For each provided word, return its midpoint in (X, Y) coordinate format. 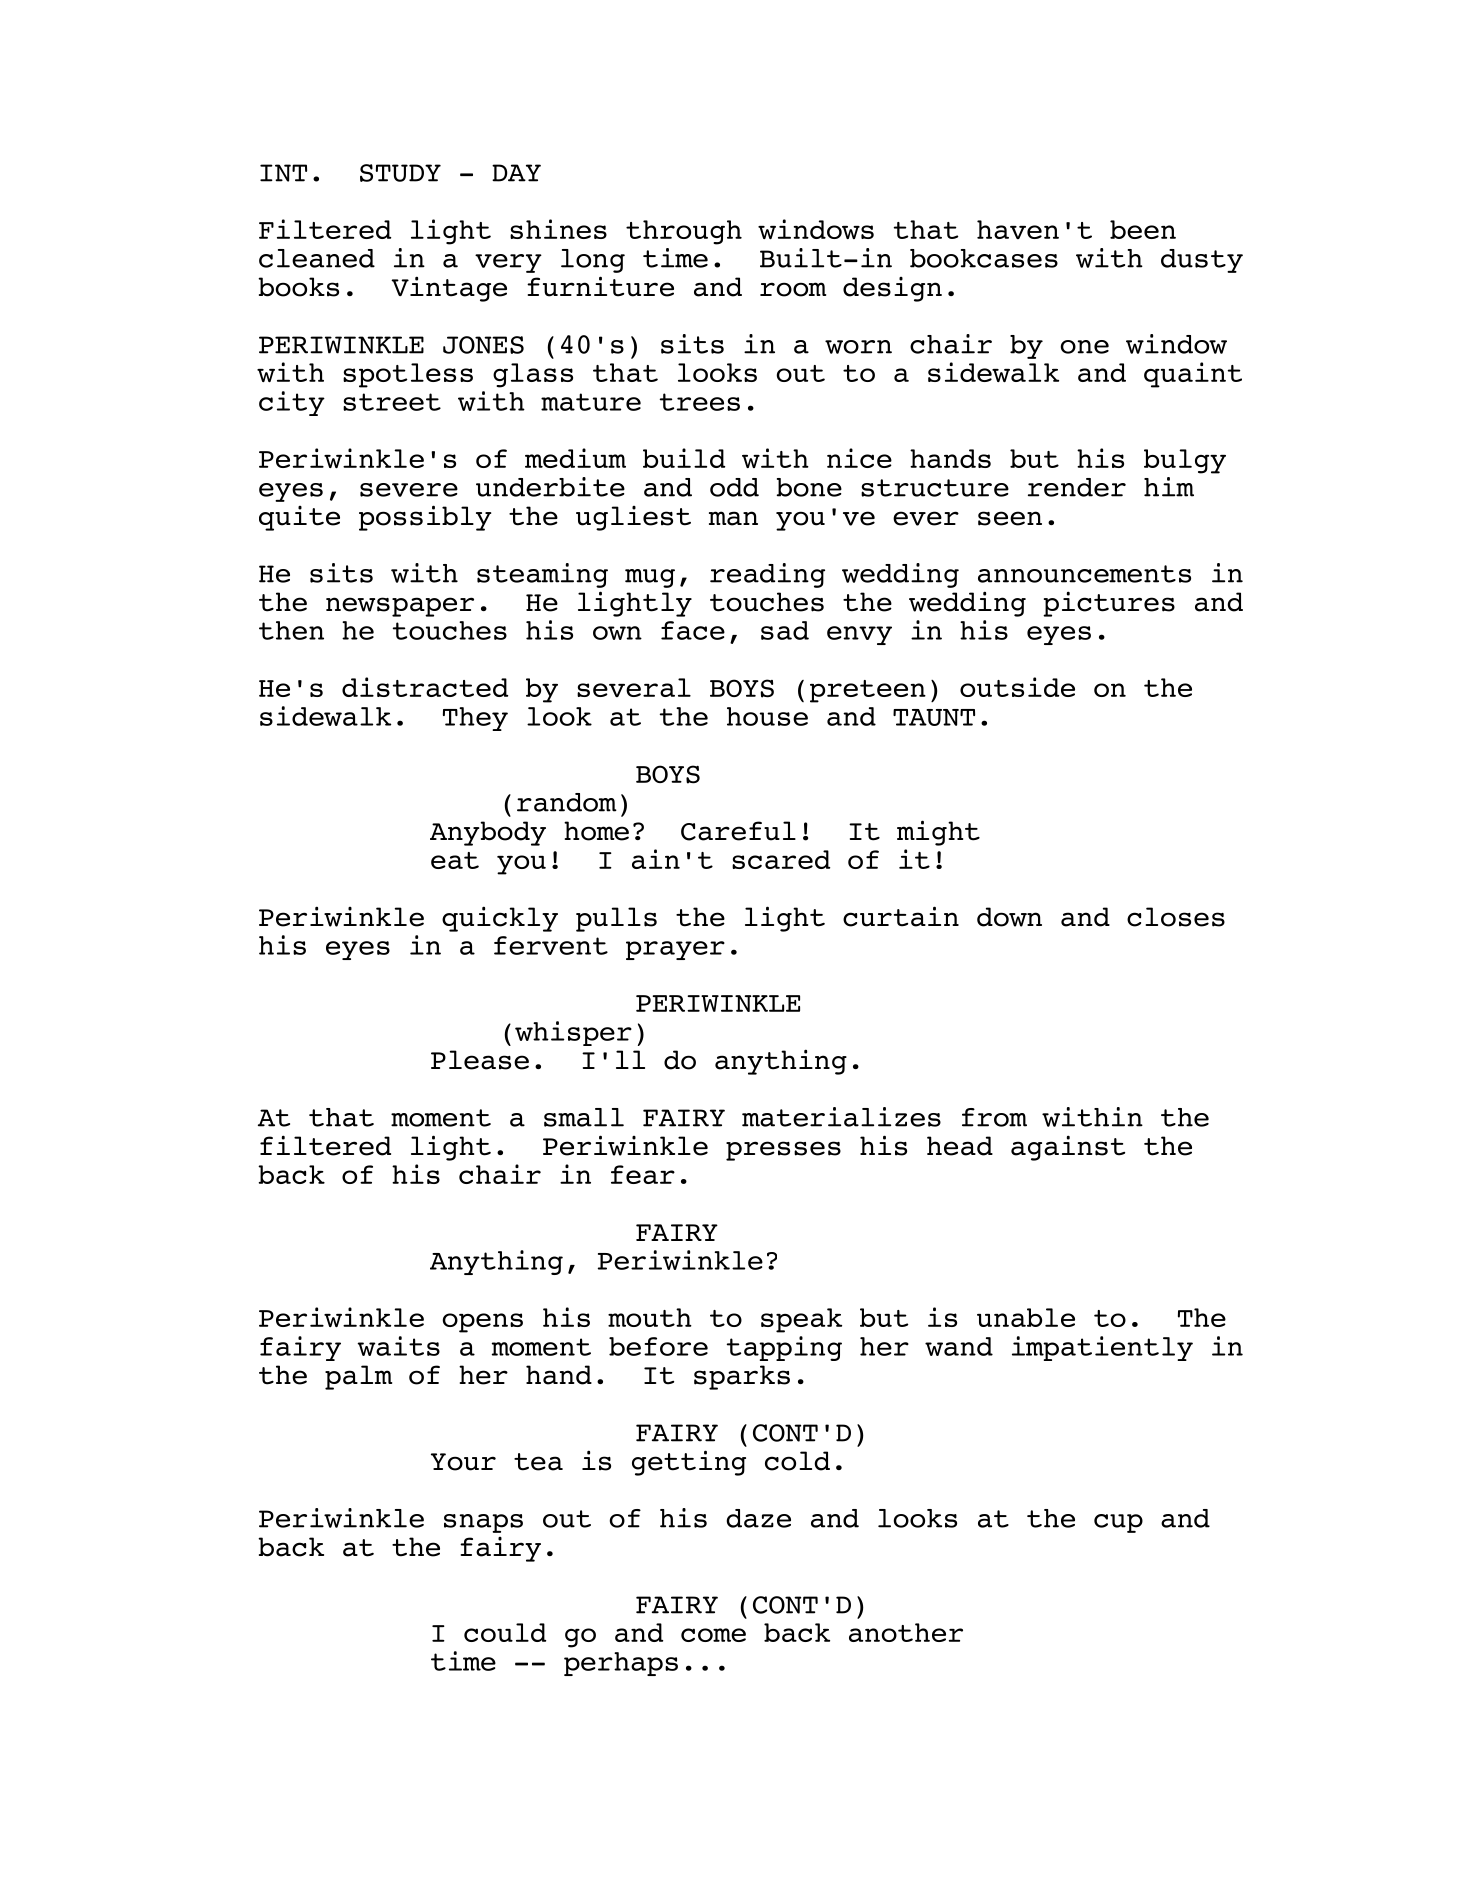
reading (767, 575)
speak (801, 1320)
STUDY (400, 173)
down (1009, 917)
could (505, 1632)
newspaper (400, 607)
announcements (1084, 574)
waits (398, 1346)
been (1143, 229)
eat (455, 860)
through (684, 232)
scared (781, 859)
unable (1026, 1317)
